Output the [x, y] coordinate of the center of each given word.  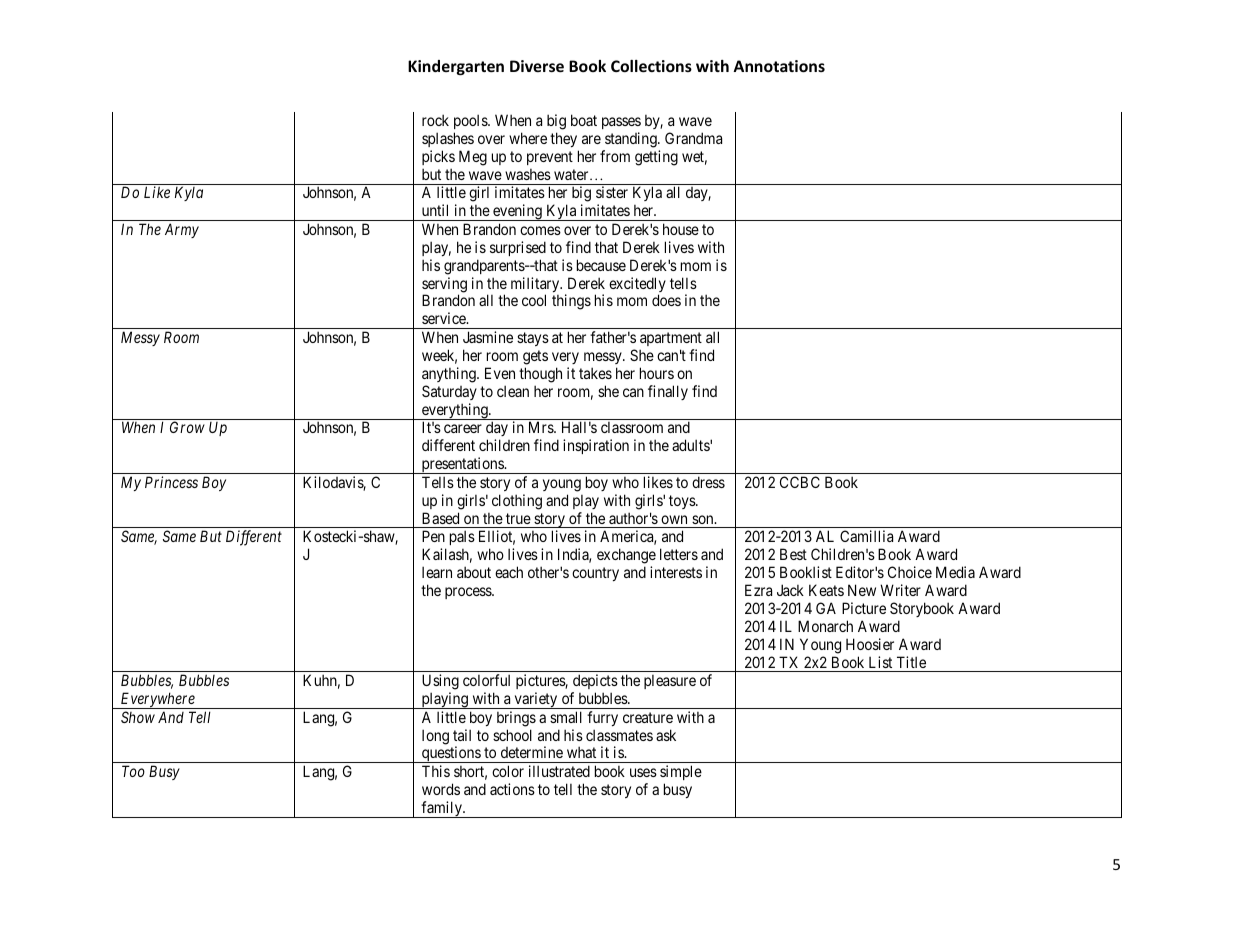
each [509, 572]
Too [133, 771]
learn [437, 572]
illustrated [559, 771]
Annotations [779, 66]
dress [708, 482]
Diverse [537, 66]
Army [182, 230]
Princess [171, 482]
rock [435, 120]
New [862, 590]
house [681, 229]
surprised [518, 248]
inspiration [596, 446]
